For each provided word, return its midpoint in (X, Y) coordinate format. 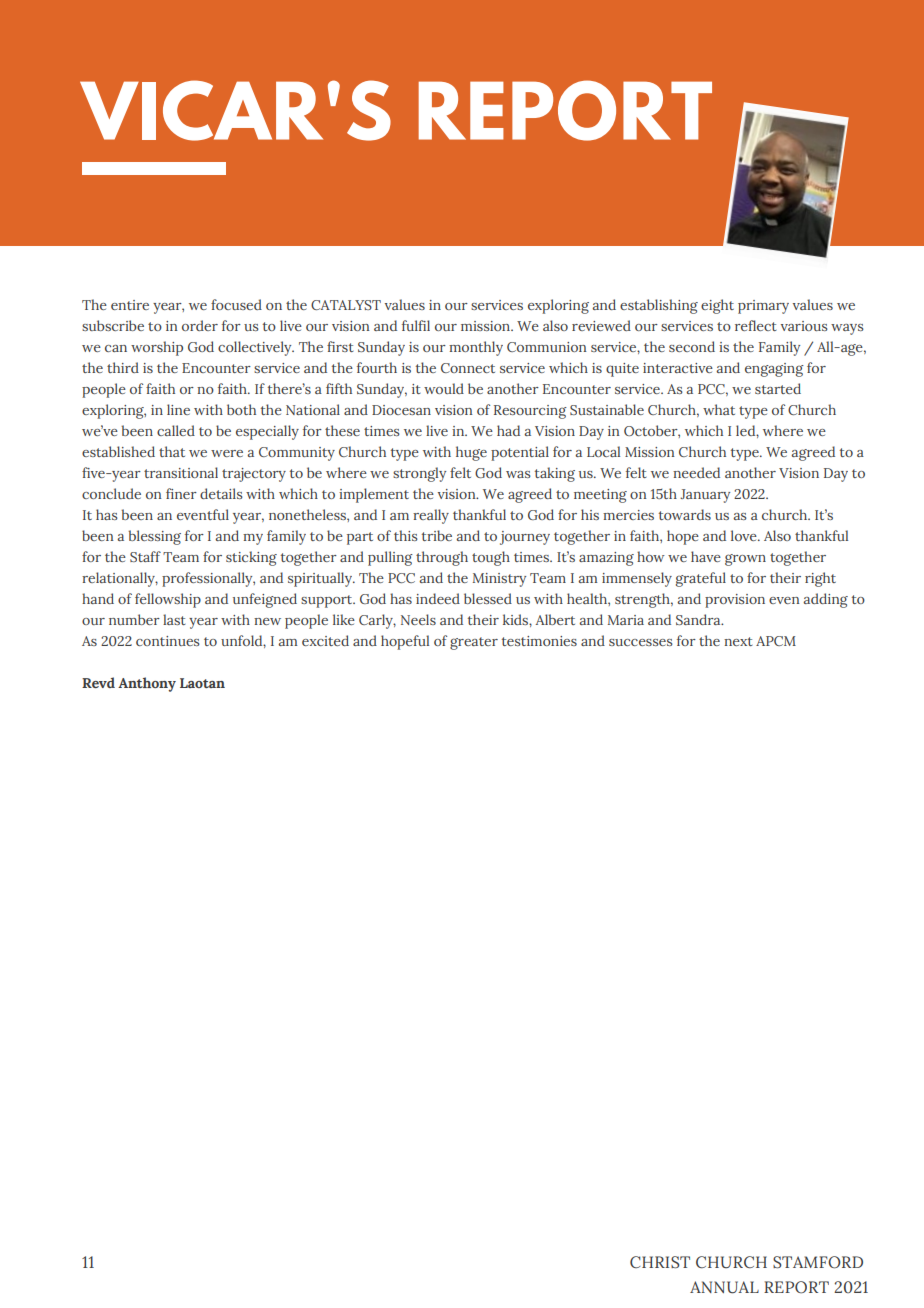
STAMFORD (818, 1262)
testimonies (539, 641)
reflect (756, 325)
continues (168, 641)
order (200, 325)
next (738, 641)
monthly (476, 348)
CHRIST (660, 1262)
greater (474, 643)
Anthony (147, 684)
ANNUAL (724, 1287)
